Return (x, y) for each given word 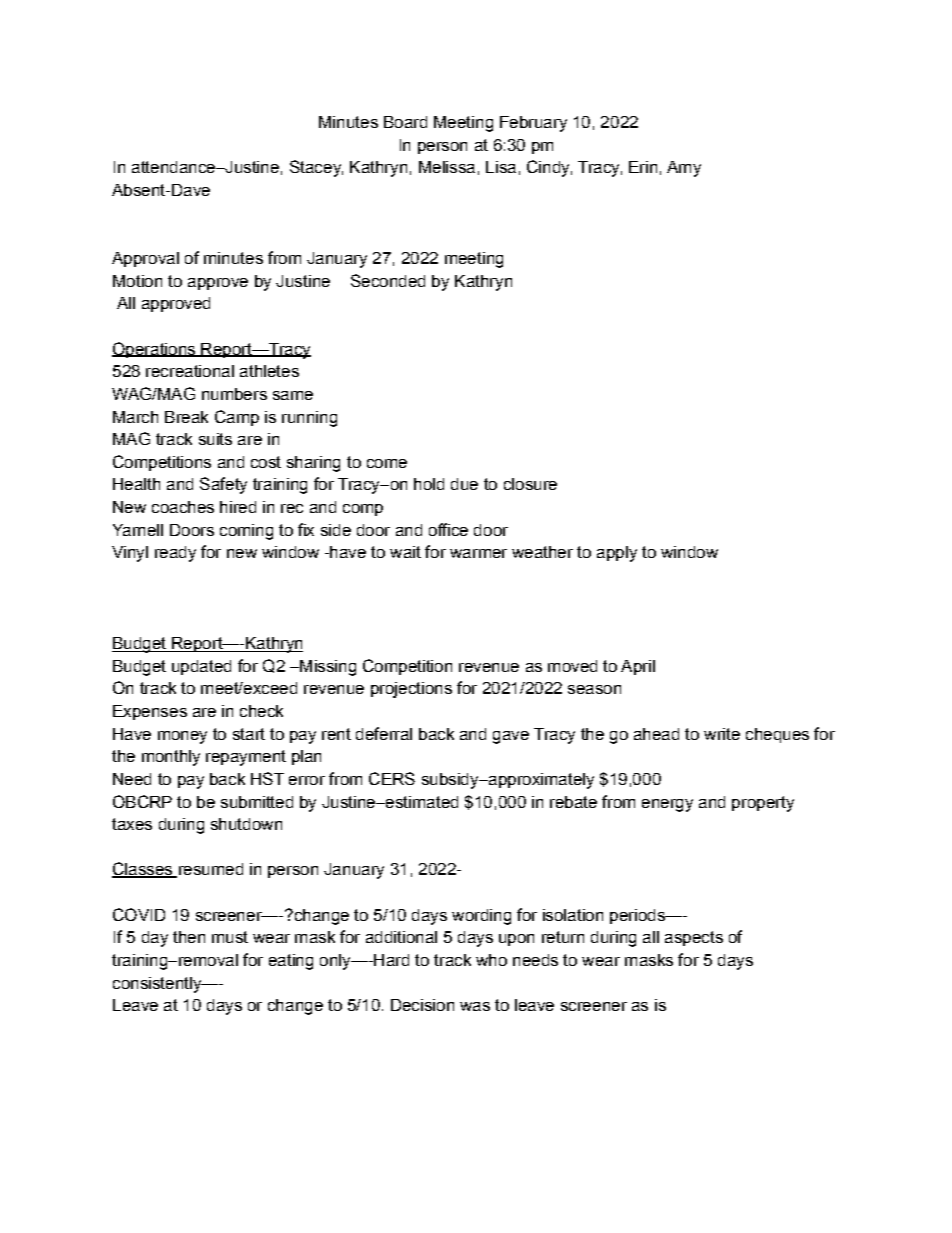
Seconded (388, 280)
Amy (684, 169)
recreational (190, 371)
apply (617, 554)
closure (530, 484)
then (189, 937)
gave (511, 737)
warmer (478, 553)
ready (175, 554)
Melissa (447, 167)
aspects (694, 938)
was (475, 1006)
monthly (171, 758)
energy (667, 805)
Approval (145, 259)
